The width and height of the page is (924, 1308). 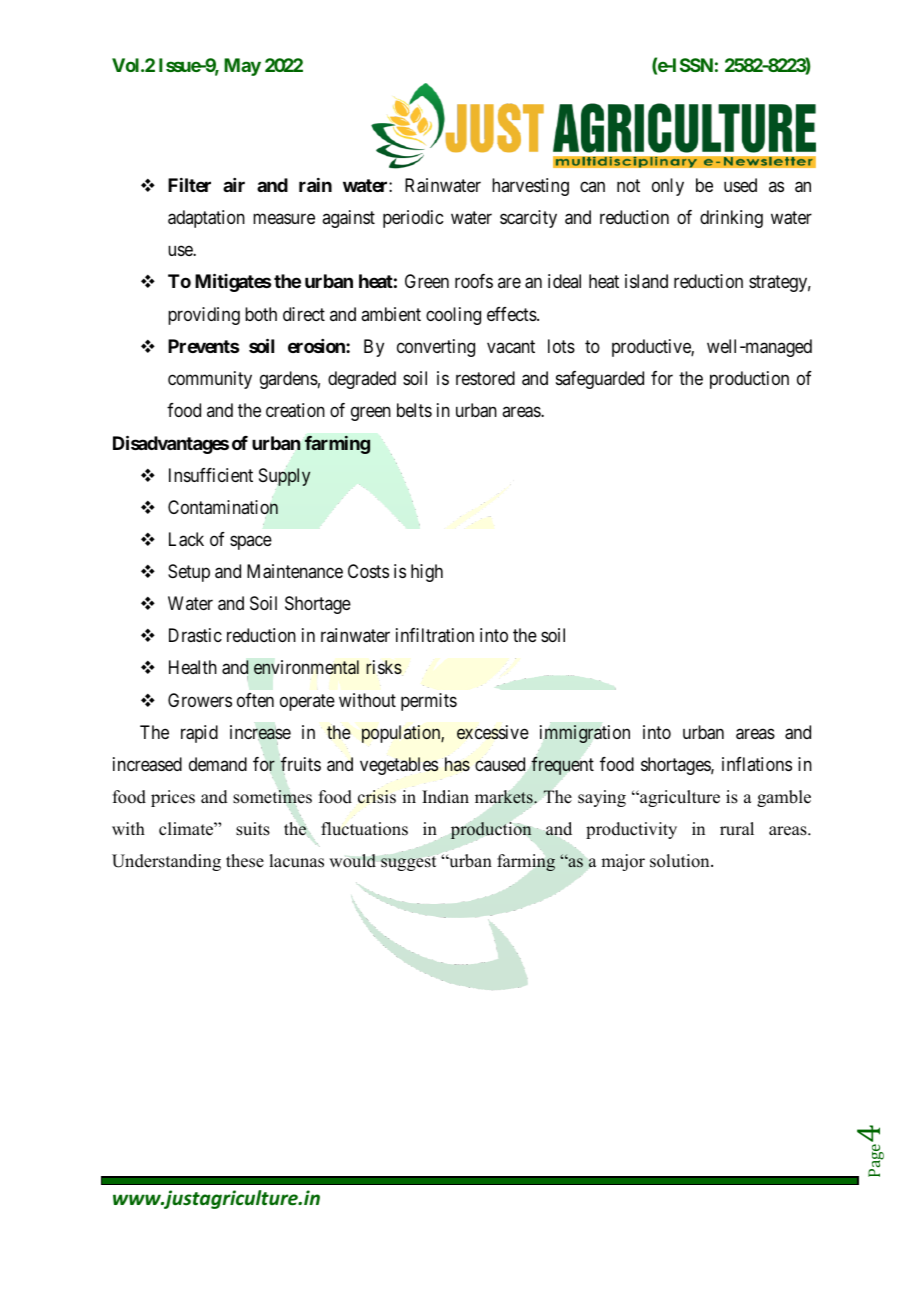 I want to click on harvesting, so click(x=530, y=187).
